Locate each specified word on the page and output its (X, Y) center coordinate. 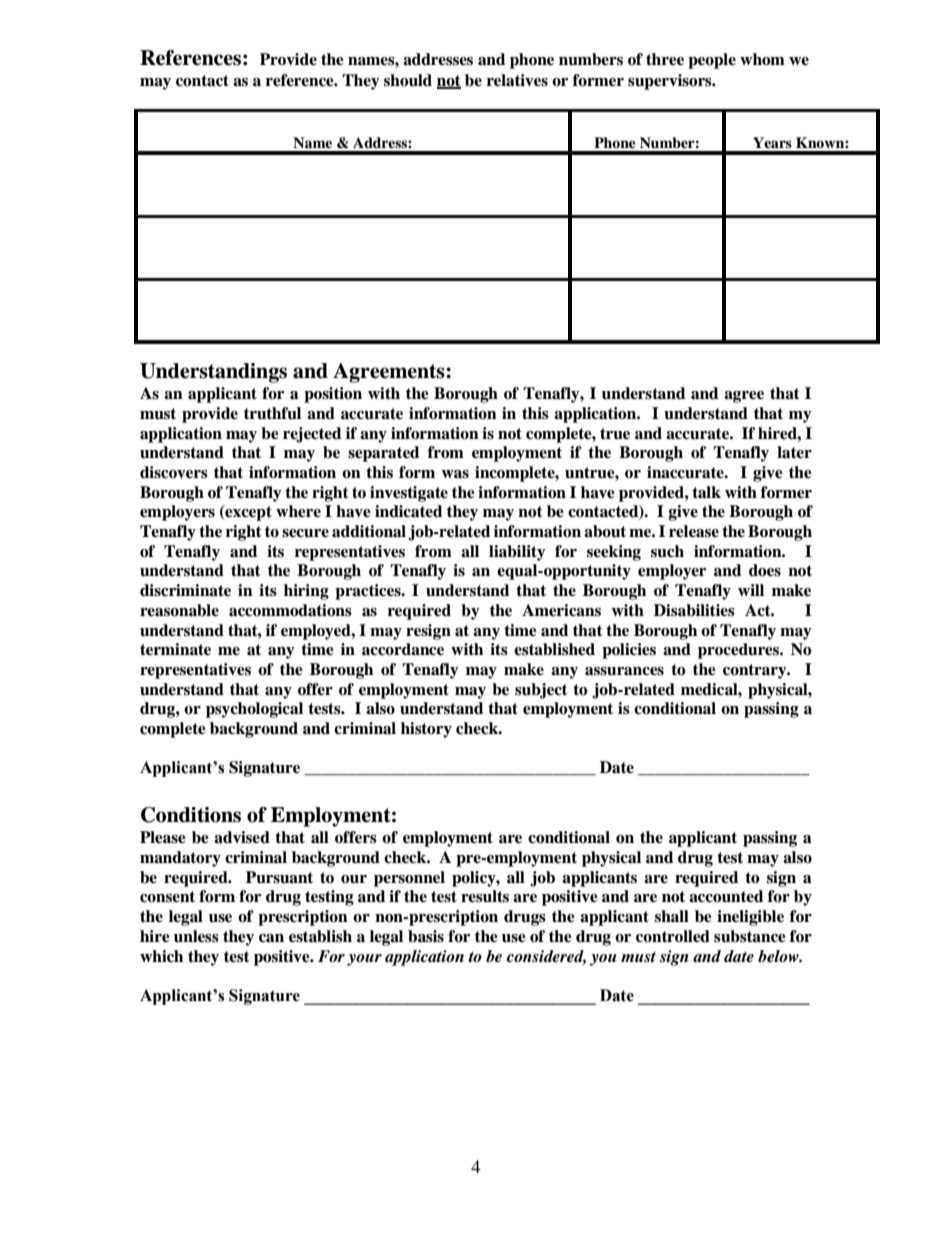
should (408, 80)
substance (750, 936)
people (712, 61)
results (485, 896)
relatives (517, 80)
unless (196, 936)
